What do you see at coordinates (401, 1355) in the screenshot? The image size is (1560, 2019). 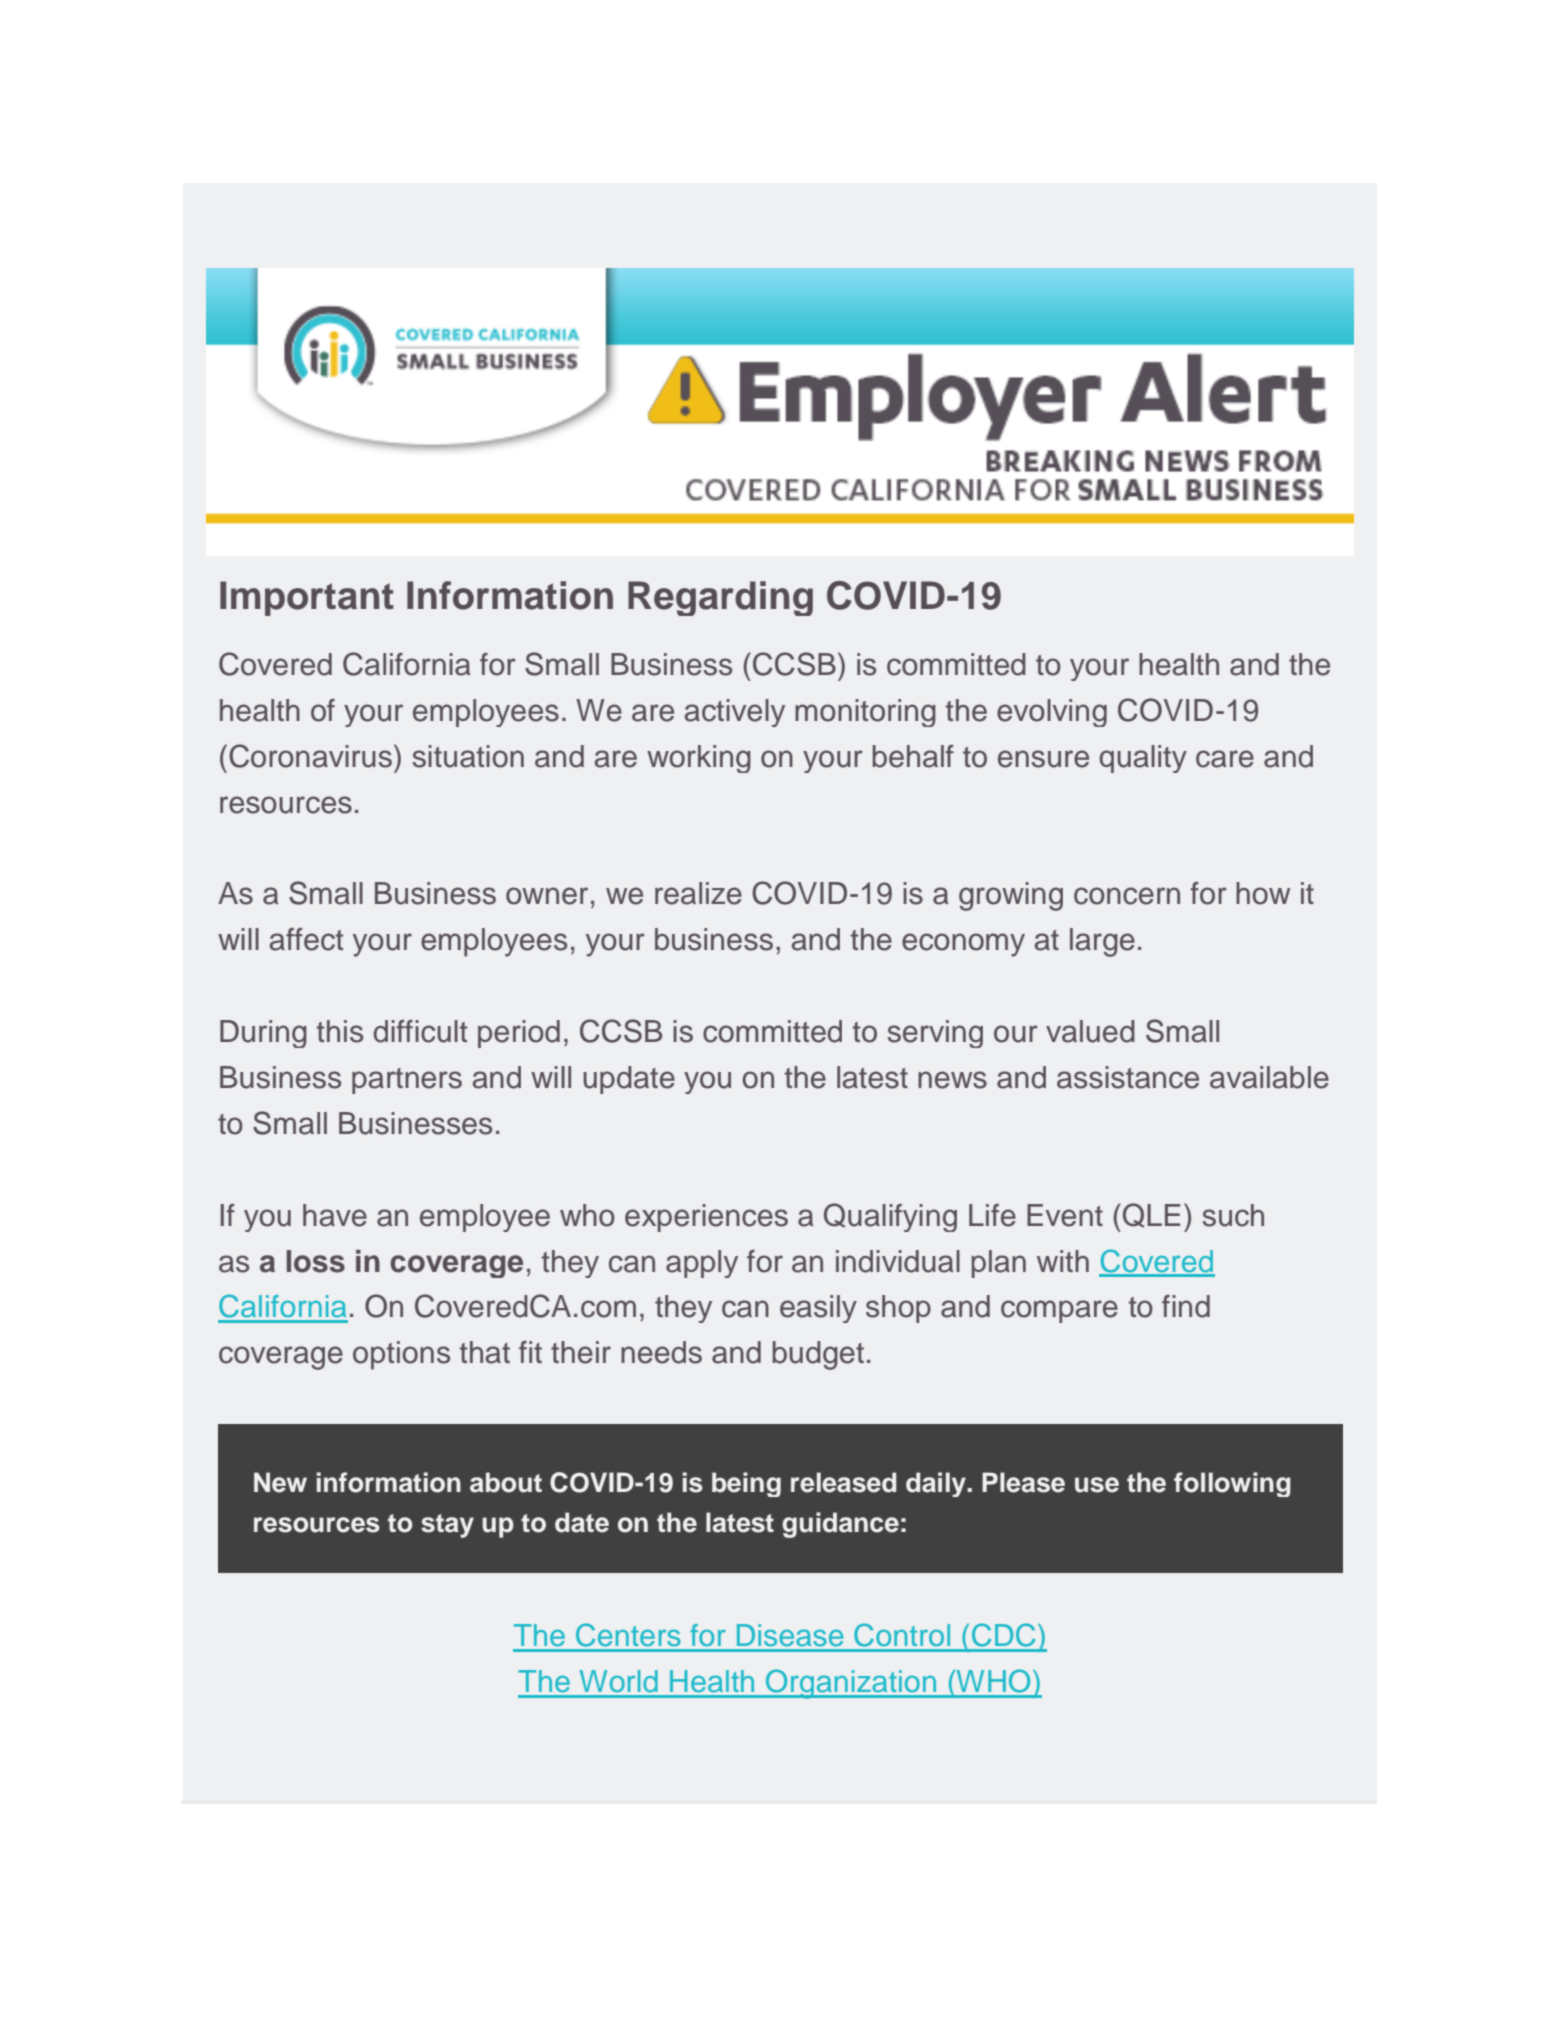 I see `options` at bounding box center [401, 1355].
